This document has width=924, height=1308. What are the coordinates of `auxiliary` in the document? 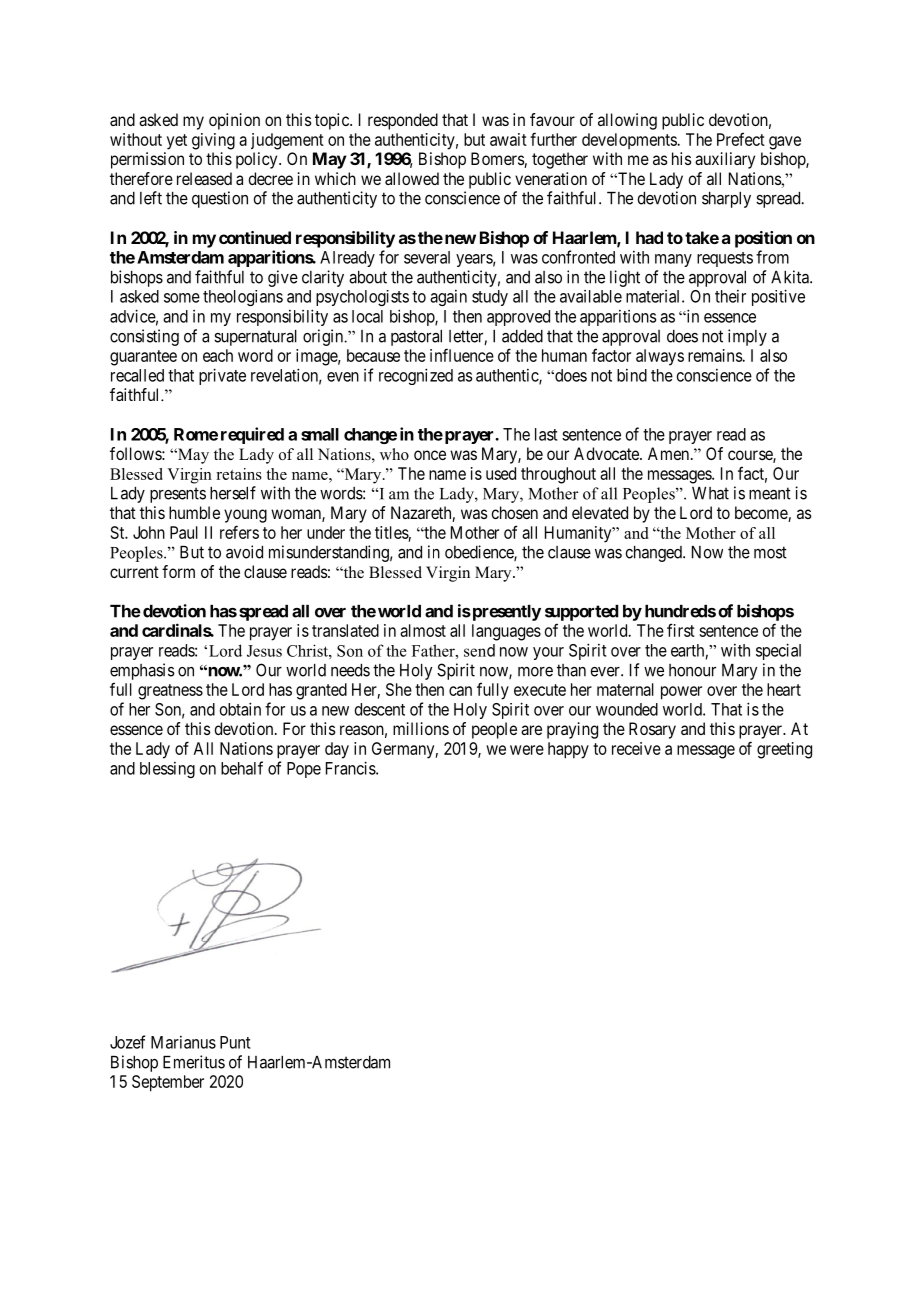 It's located at (725, 160).
